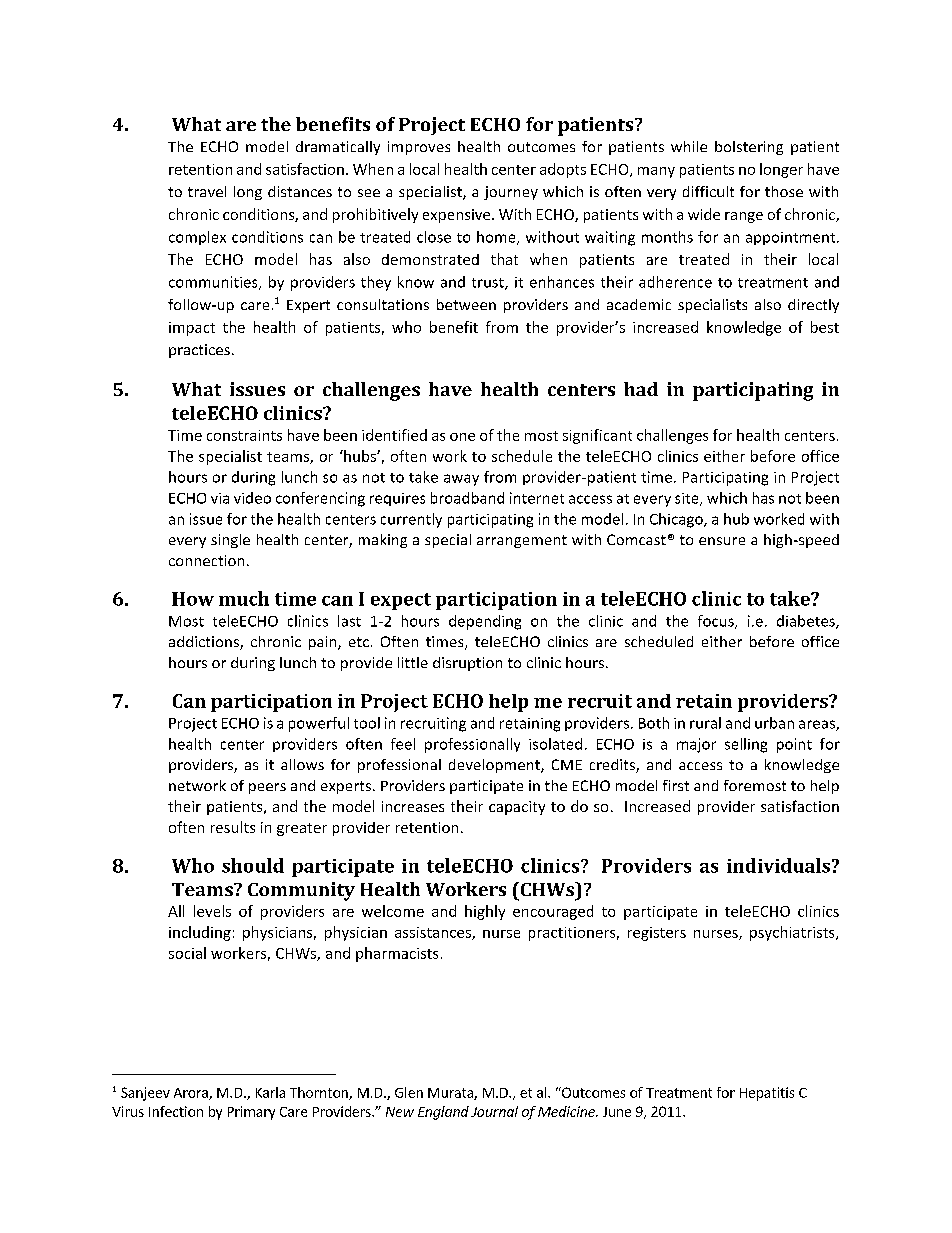  Describe the element at coordinates (511, 193) in the image. I see `journey` at that location.
